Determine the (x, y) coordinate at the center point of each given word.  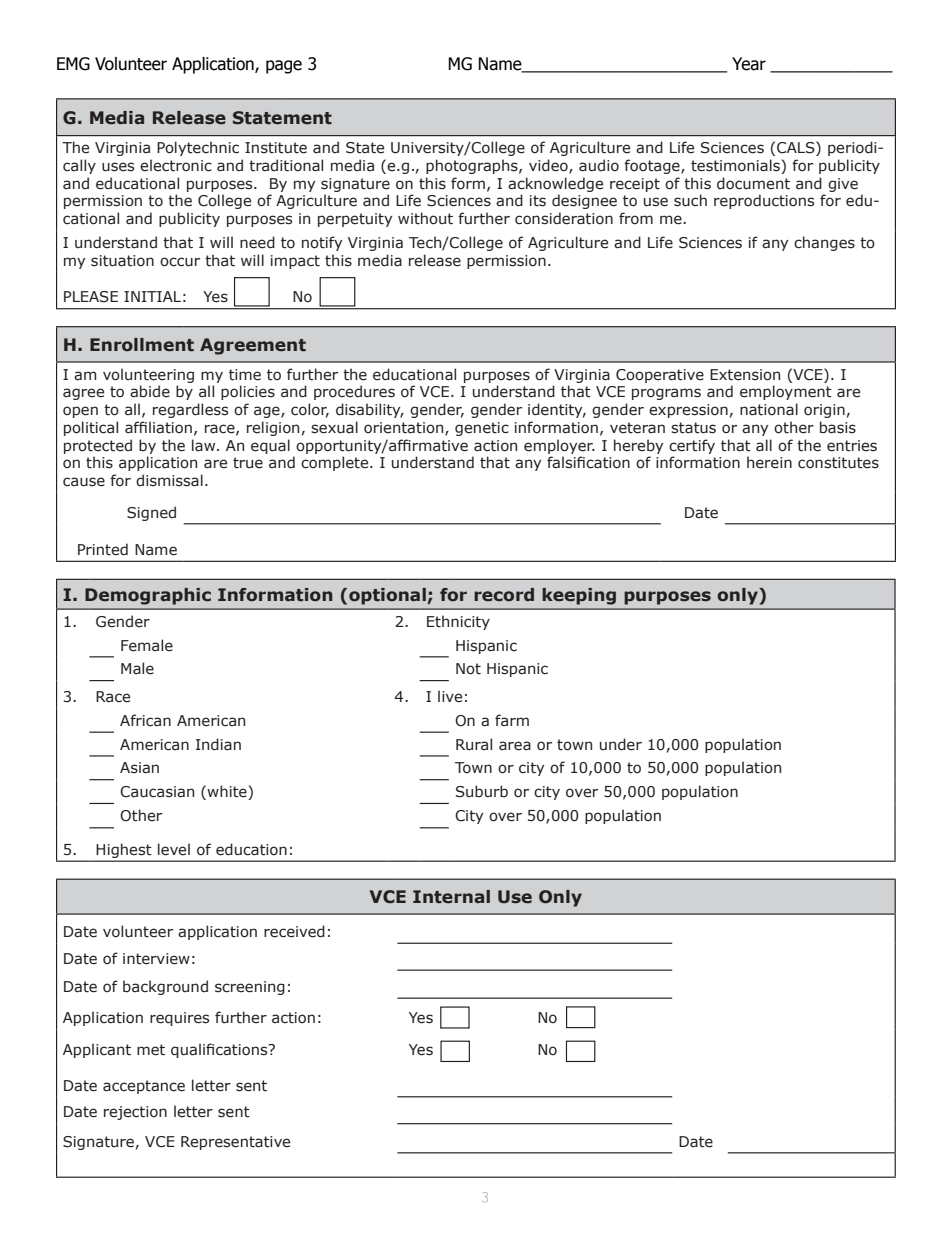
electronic (176, 165)
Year (749, 64)
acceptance (144, 1087)
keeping (579, 596)
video (549, 166)
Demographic (148, 596)
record (504, 595)
